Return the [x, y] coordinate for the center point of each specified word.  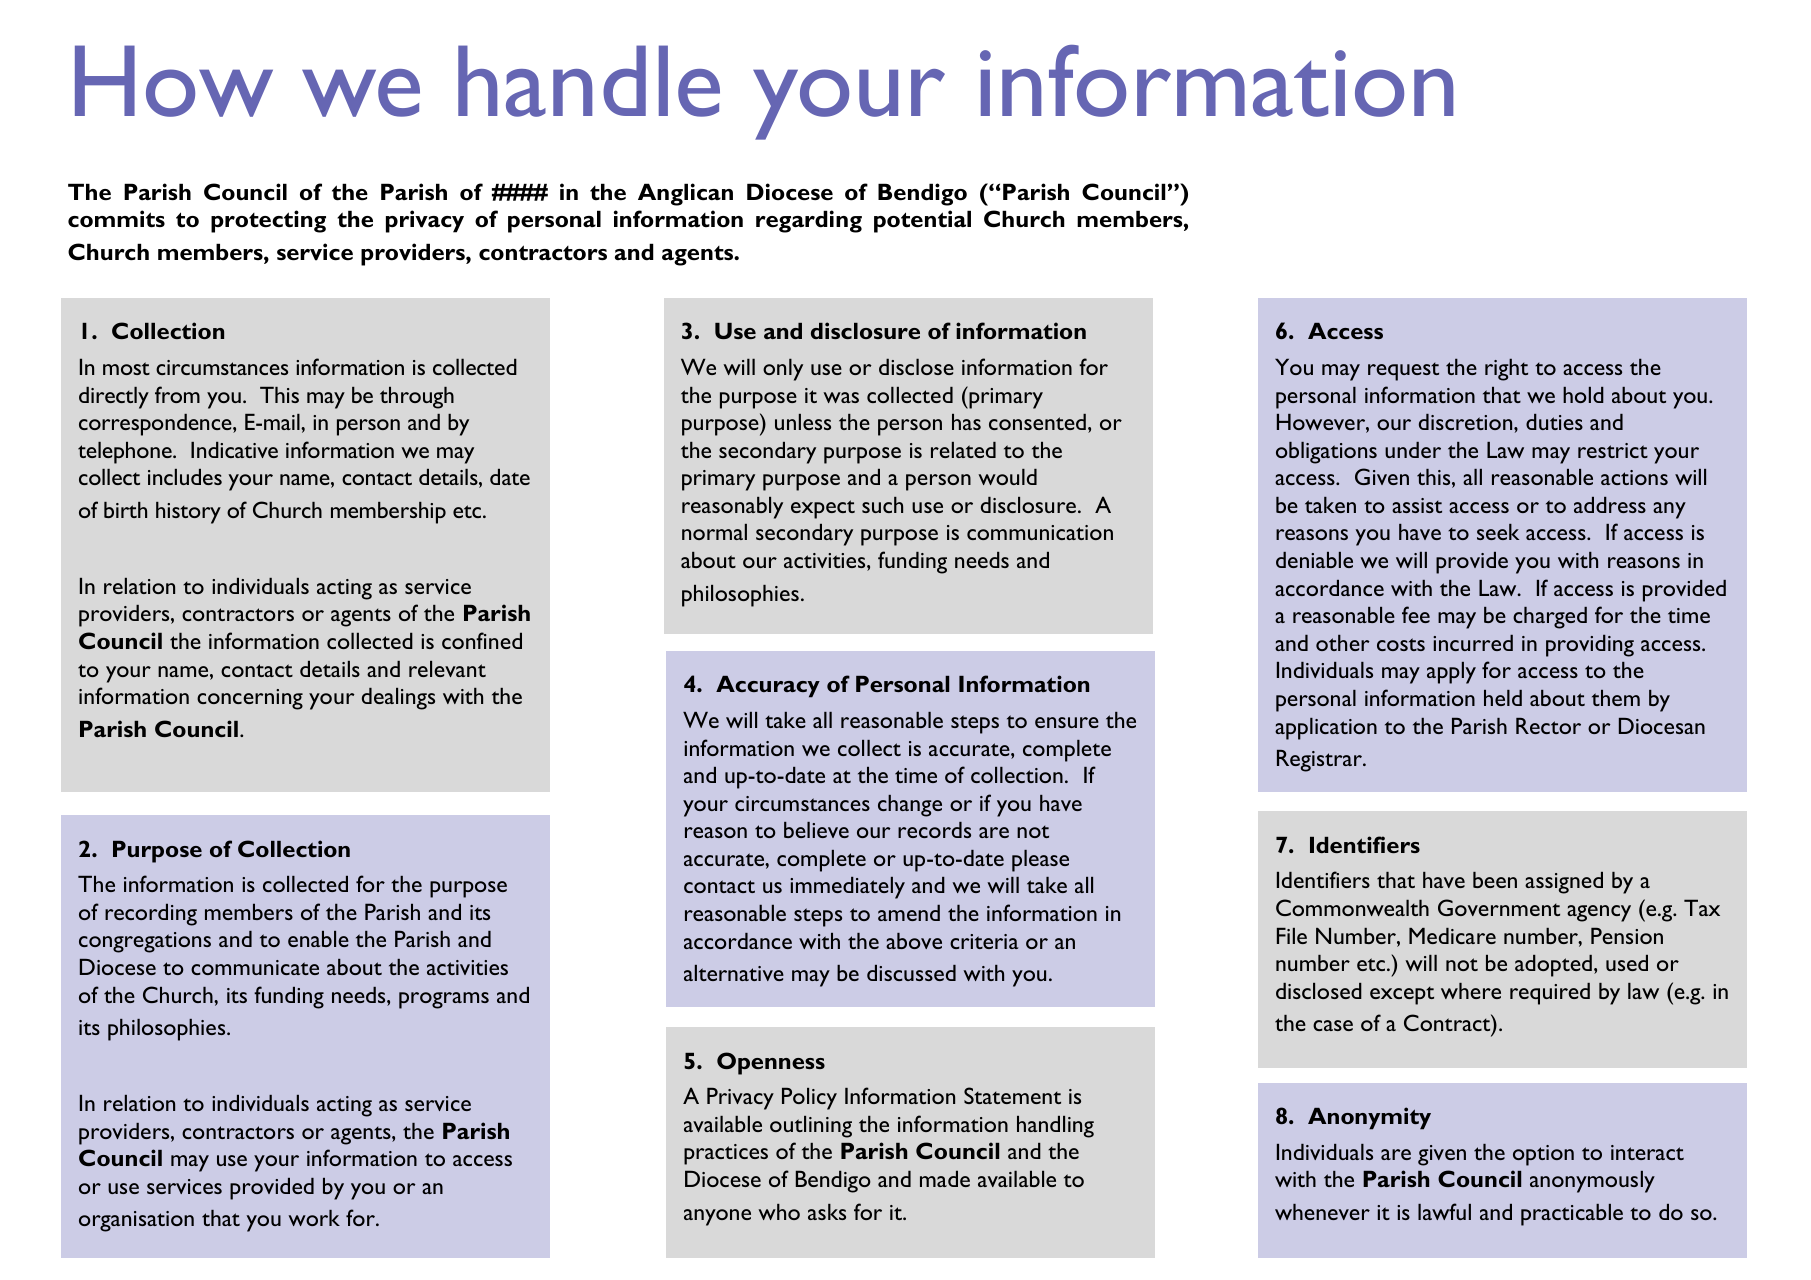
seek [1498, 532]
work [314, 1218]
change [910, 806]
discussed [911, 973]
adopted [1553, 966]
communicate [255, 967]
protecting [268, 221]
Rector [1548, 726]
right [1506, 369]
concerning [250, 699]
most [126, 368]
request [1403, 371]
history [188, 513]
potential [922, 221]
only [783, 369]
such [882, 505]
